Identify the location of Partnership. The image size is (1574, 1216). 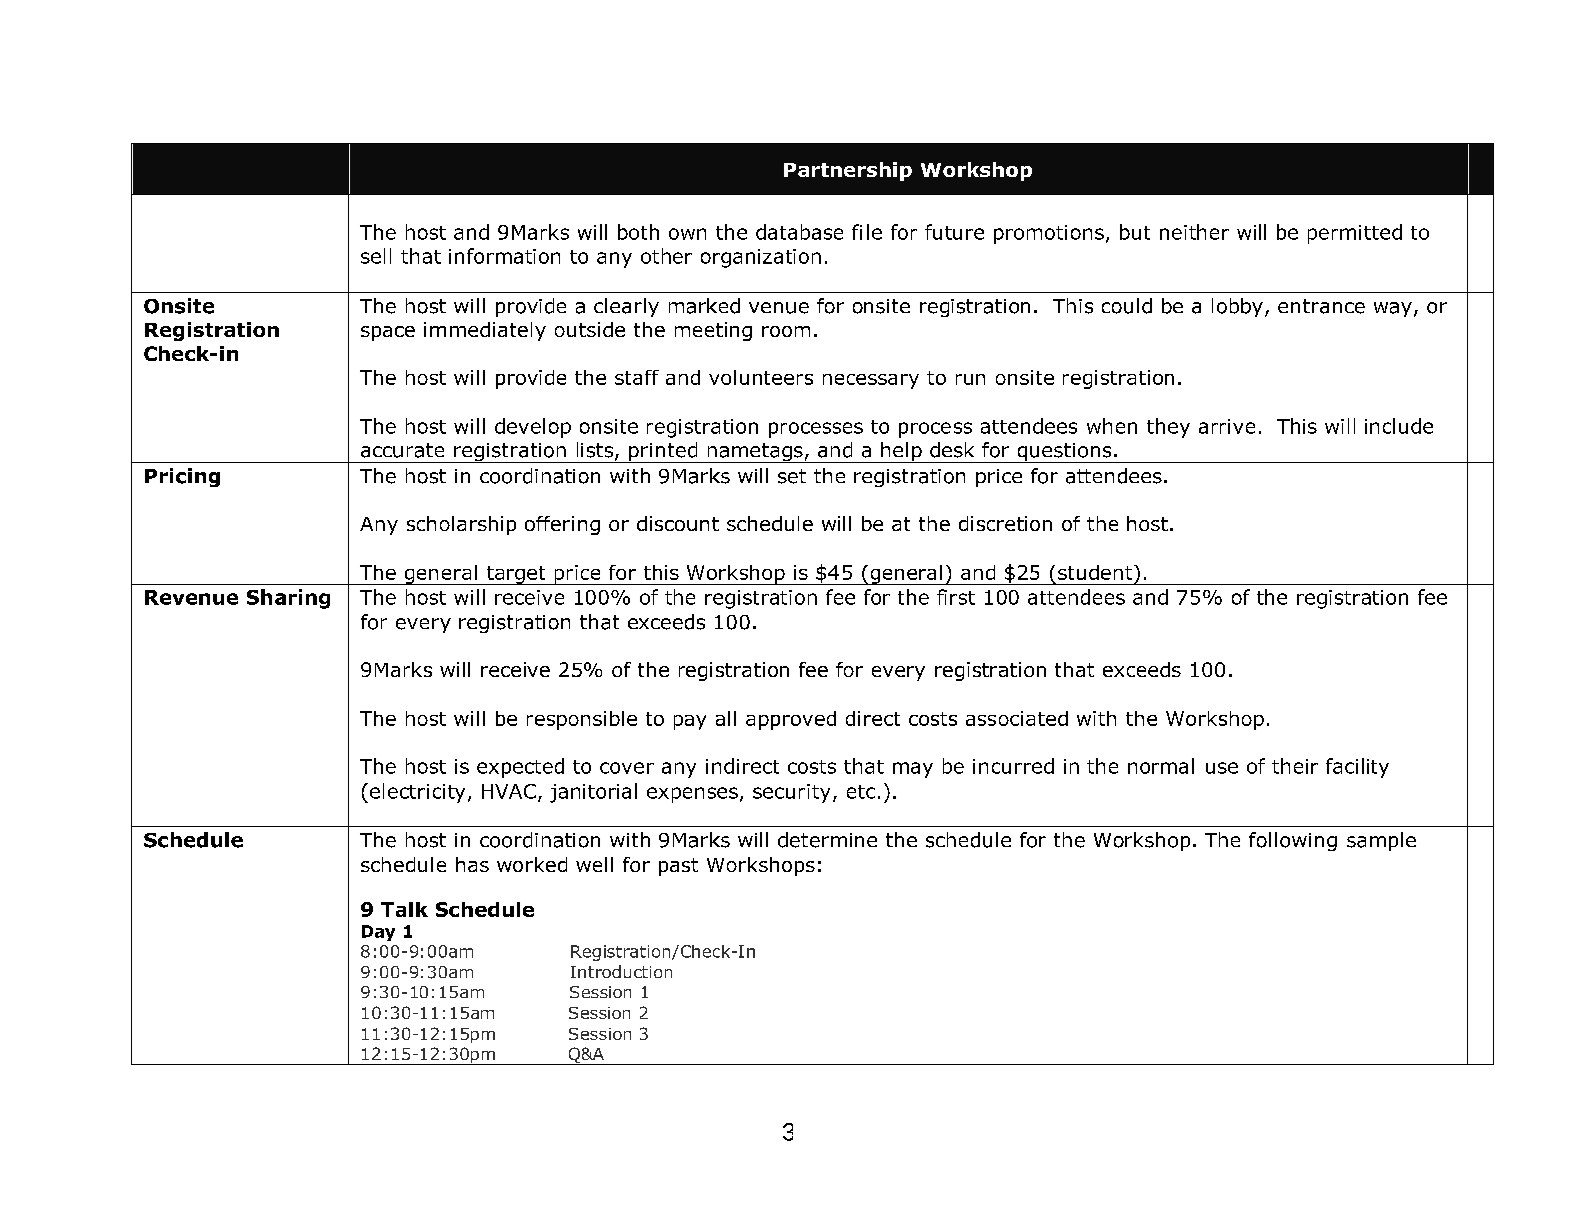
(848, 171).
